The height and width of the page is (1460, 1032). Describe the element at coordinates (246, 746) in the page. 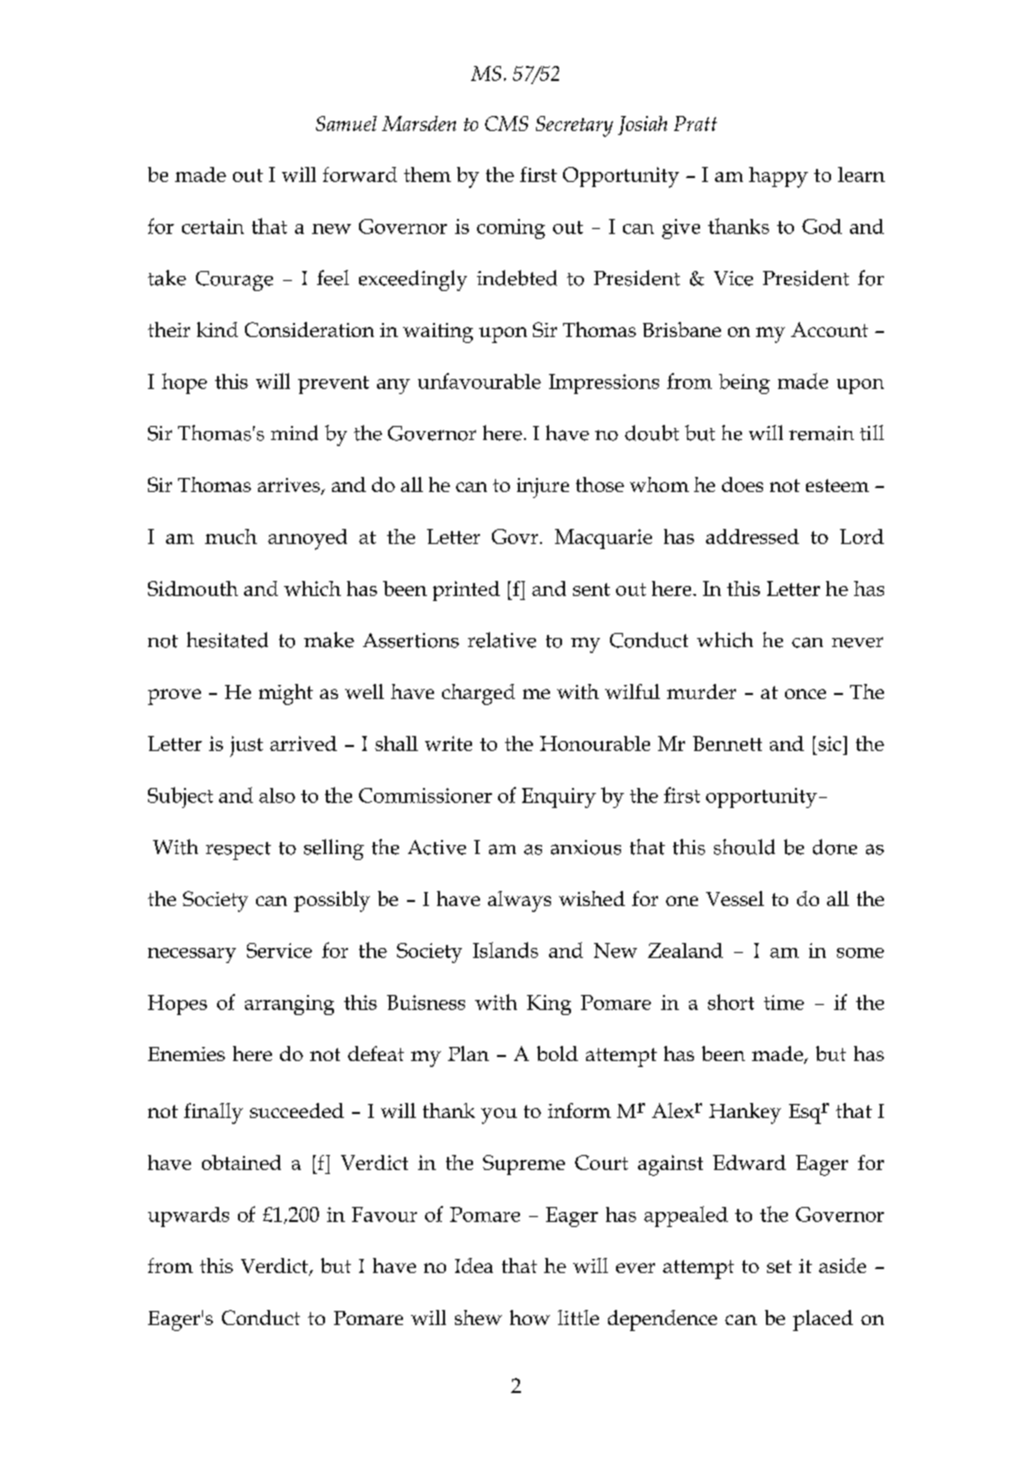

I see `just` at that location.
